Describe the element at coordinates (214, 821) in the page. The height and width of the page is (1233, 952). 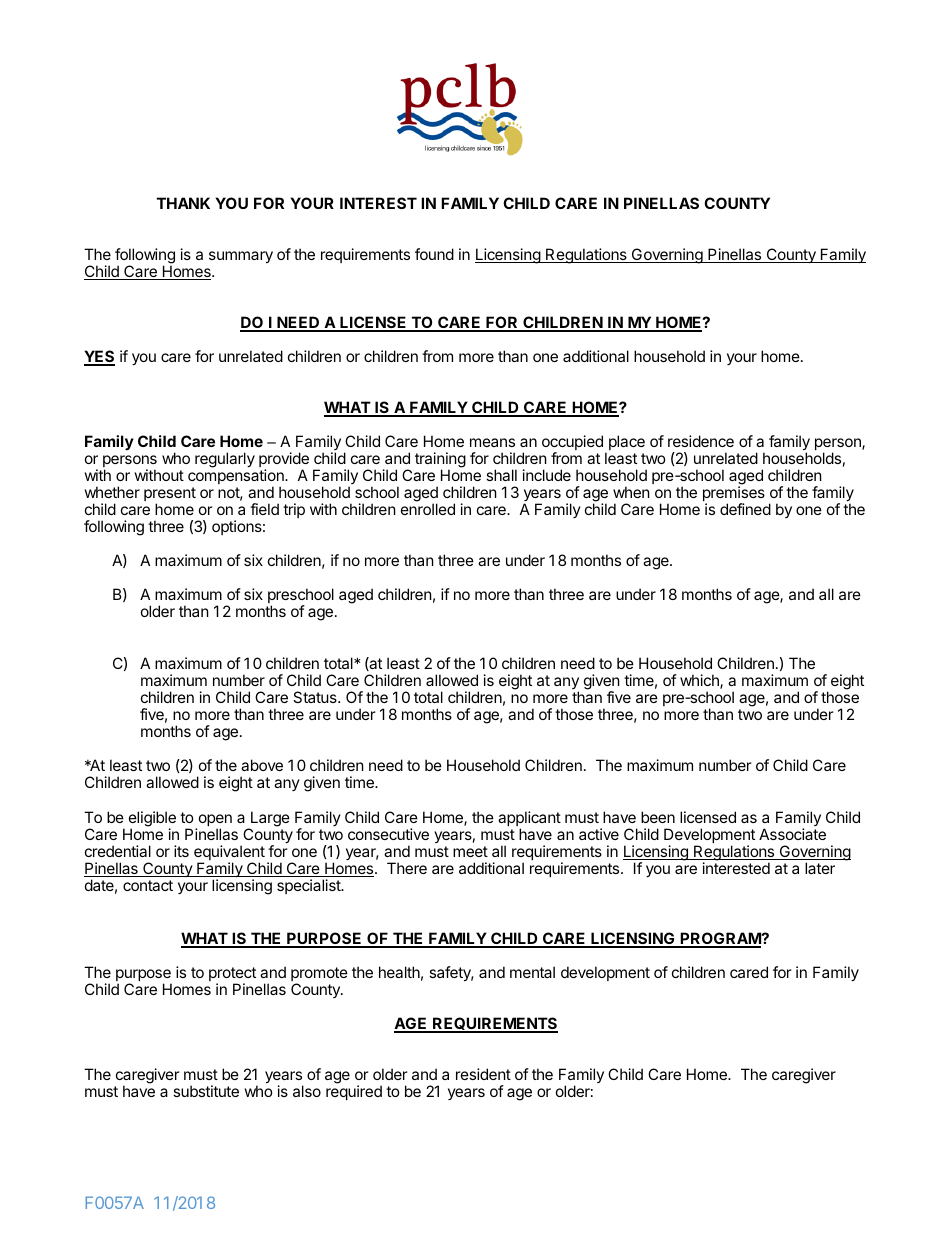
I see `open` at that location.
